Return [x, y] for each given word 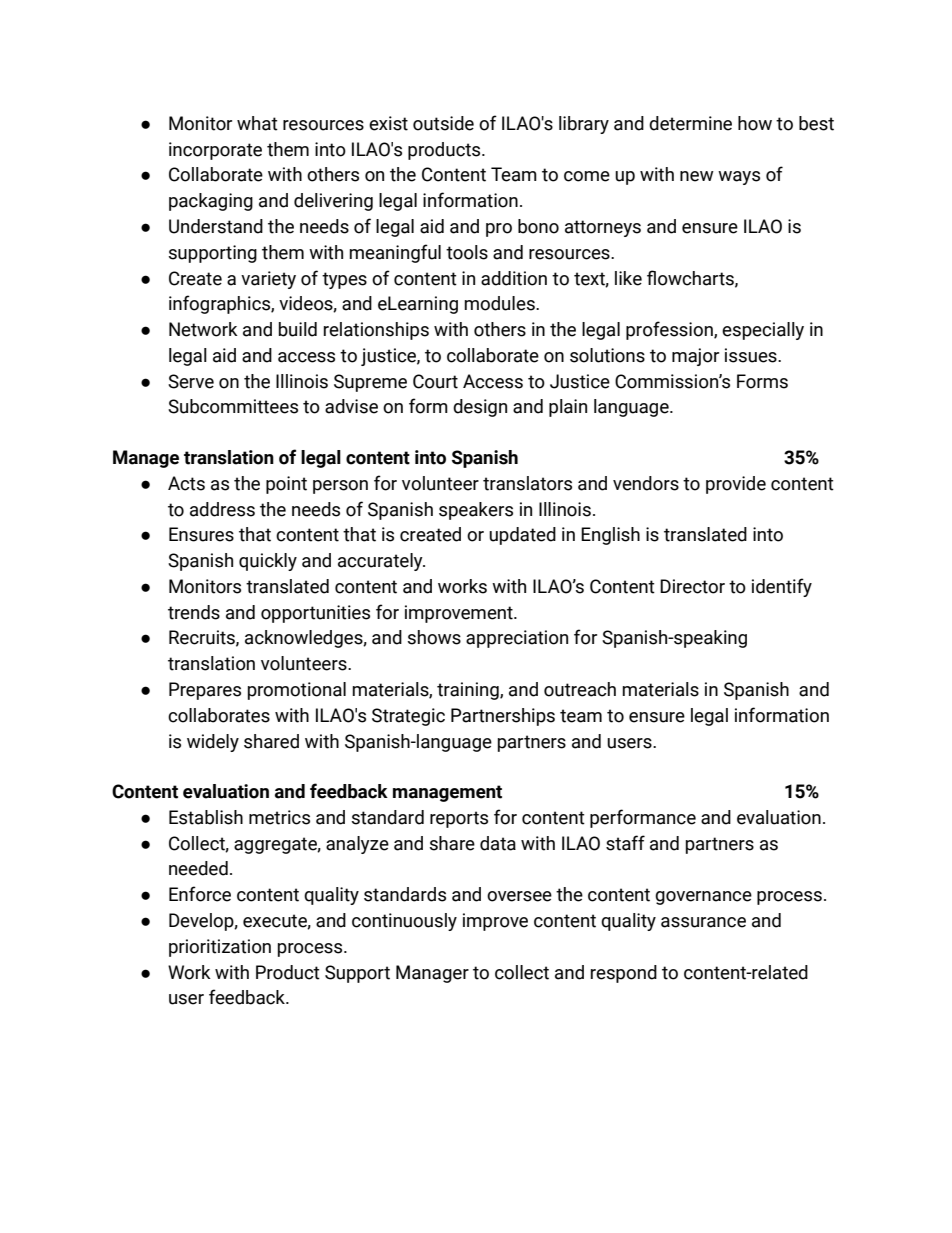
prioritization [220, 948]
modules [500, 303]
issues [752, 355]
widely [213, 743]
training [469, 691]
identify [782, 587]
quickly [268, 562]
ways [739, 178]
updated [522, 536]
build [298, 329]
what [257, 123]
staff [625, 843]
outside [443, 123]
